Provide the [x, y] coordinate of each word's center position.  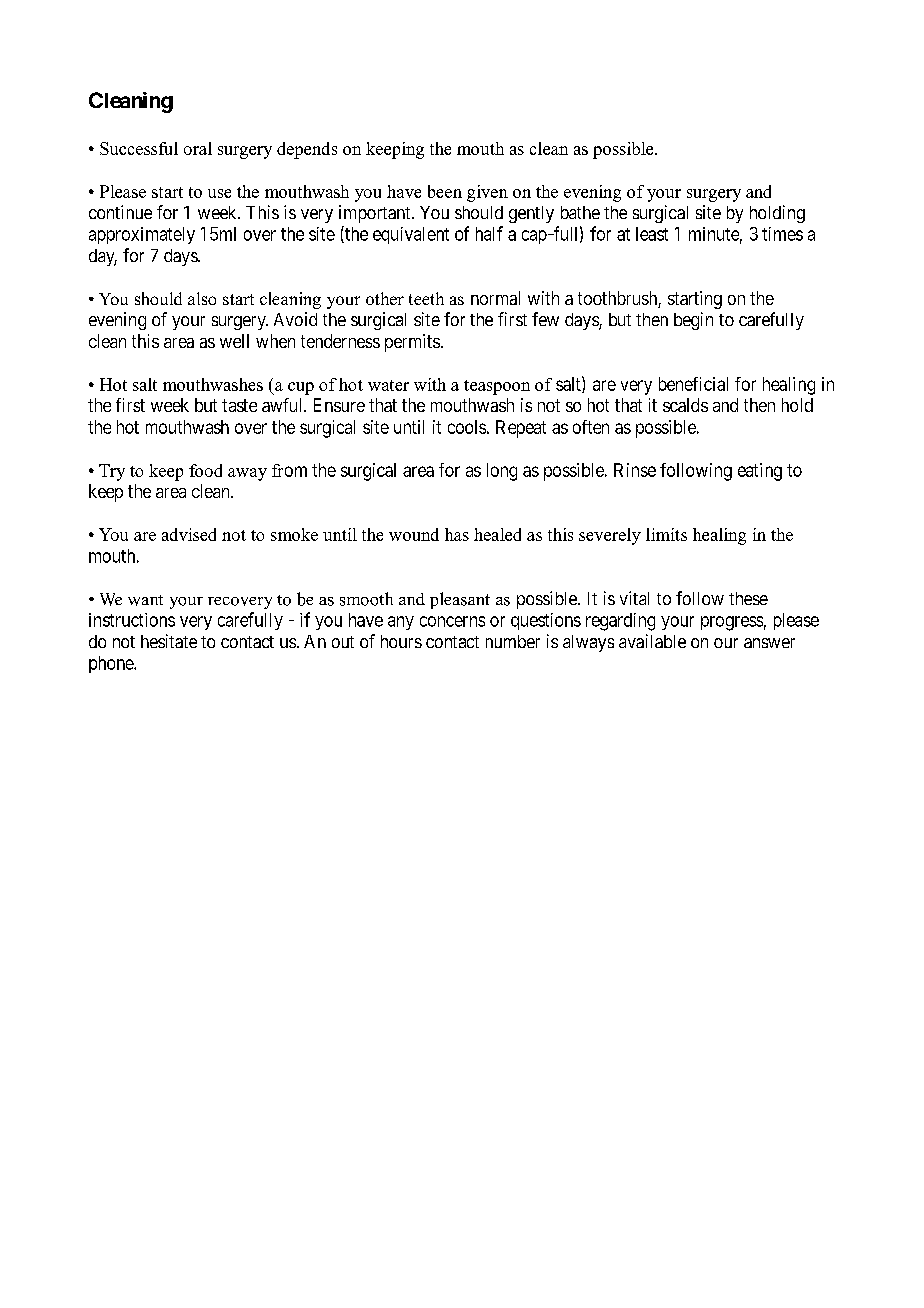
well [234, 341]
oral [198, 148]
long [502, 472]
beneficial [693, 384]
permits [412, 343]
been [445, 191]
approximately [142, 235]
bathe [580, 212]
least [652, 234]
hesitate [169, 641]
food [205, 470]
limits [666, 534]
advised [189, 534]
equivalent [411, 235]
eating [760, 472]
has [457, 534]
